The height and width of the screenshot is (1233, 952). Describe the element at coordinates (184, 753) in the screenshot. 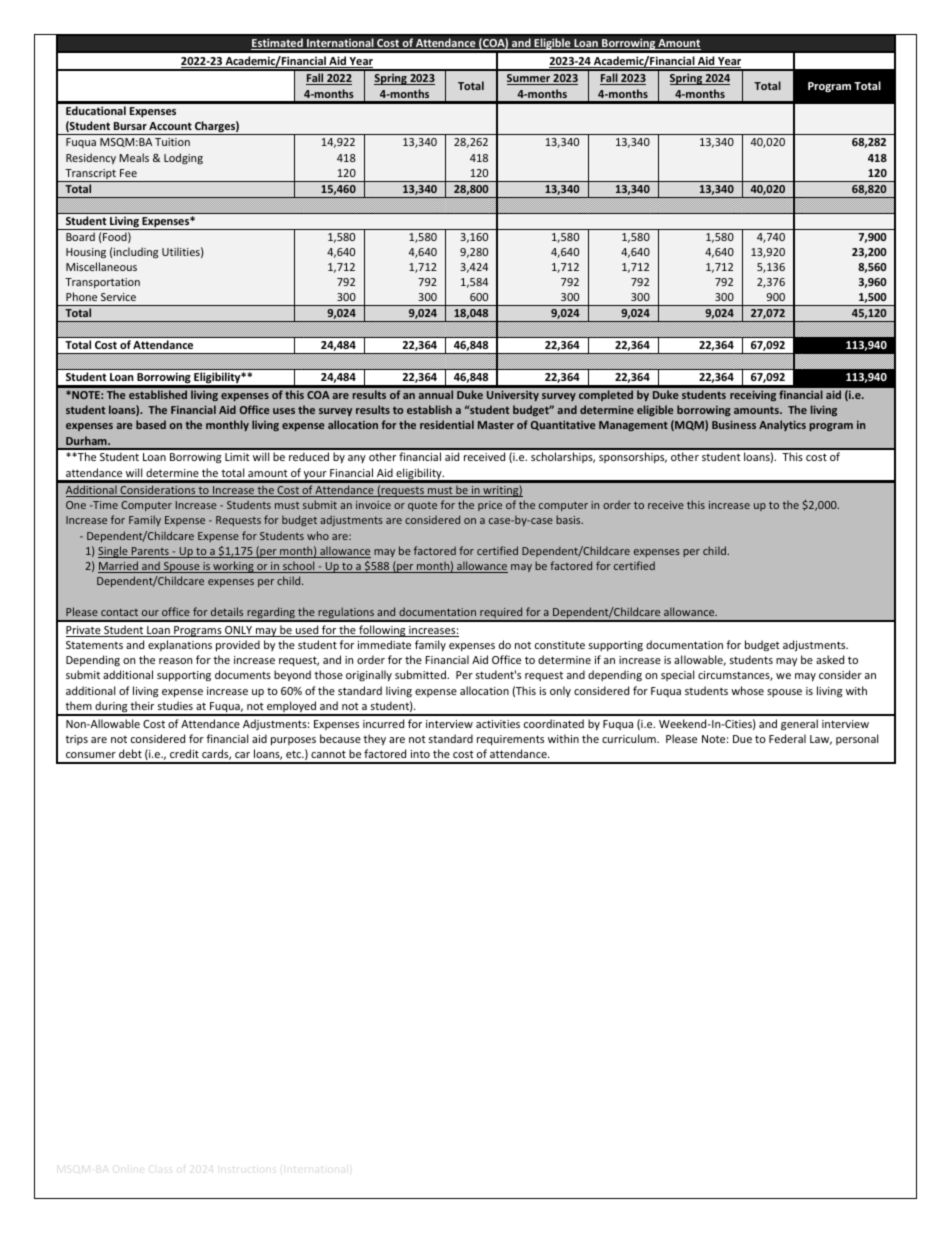

I see `credit` at that location.
